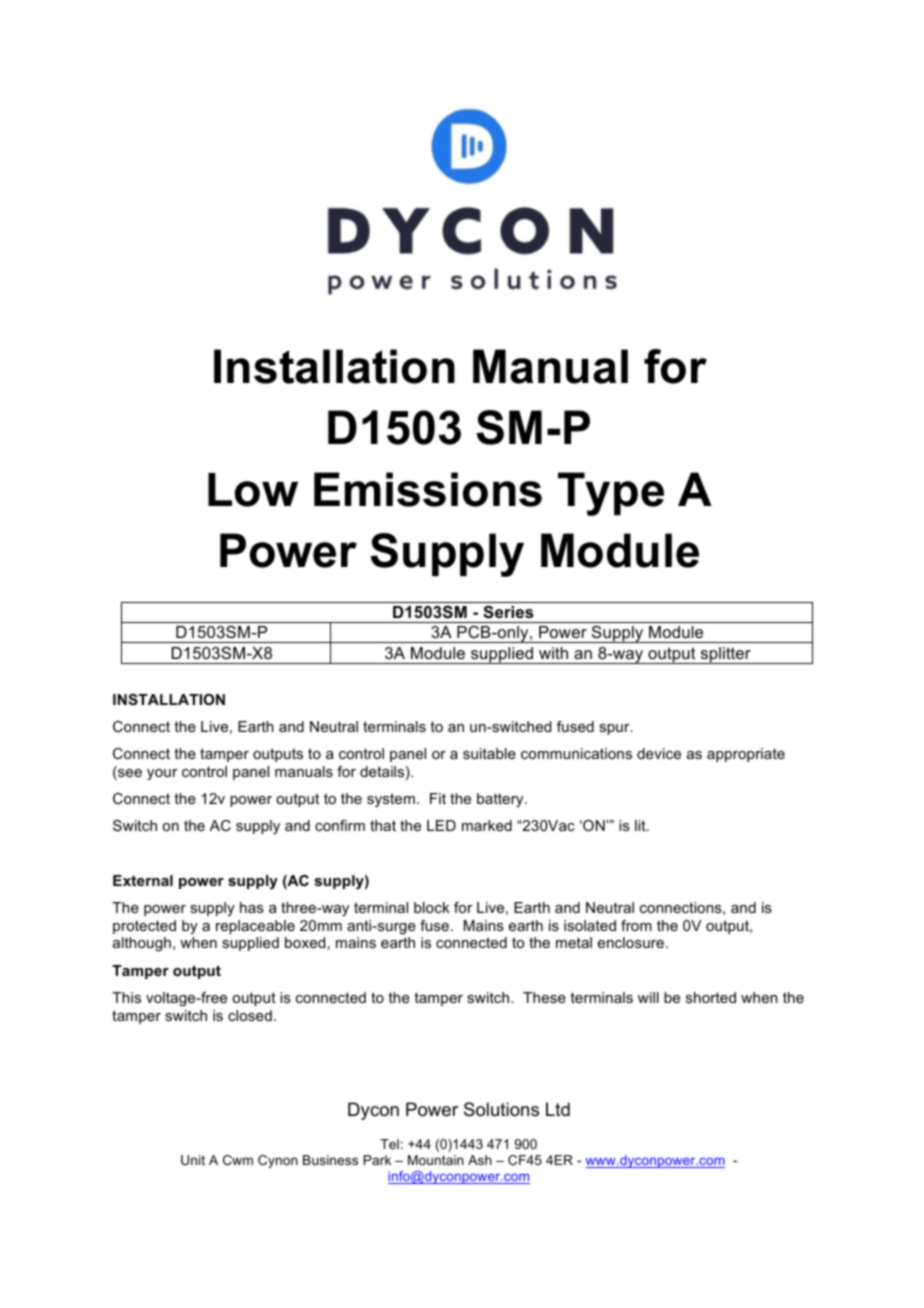 The height and width of the screenshot is (1308, 924). I want to click on Unit, so click(193, 1160).
